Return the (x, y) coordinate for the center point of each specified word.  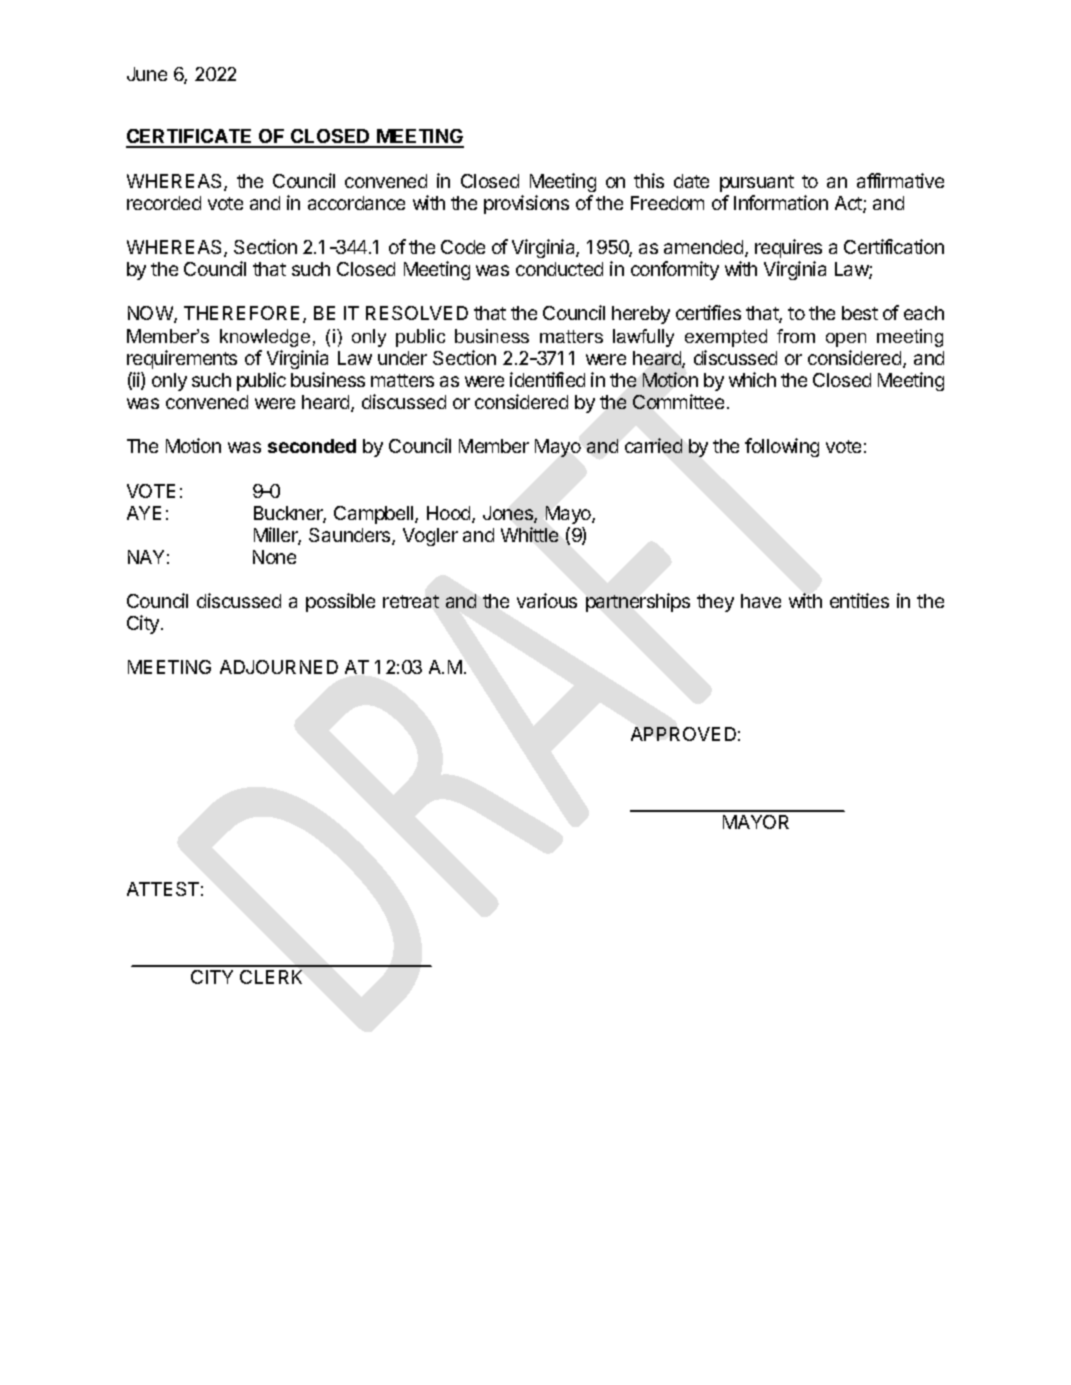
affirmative (900, 180)
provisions (526, 204)
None (274, 557)
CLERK (271, 977)
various (547, 600)
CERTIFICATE (190, 138)
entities (859, 600)
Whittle (529, 534)
